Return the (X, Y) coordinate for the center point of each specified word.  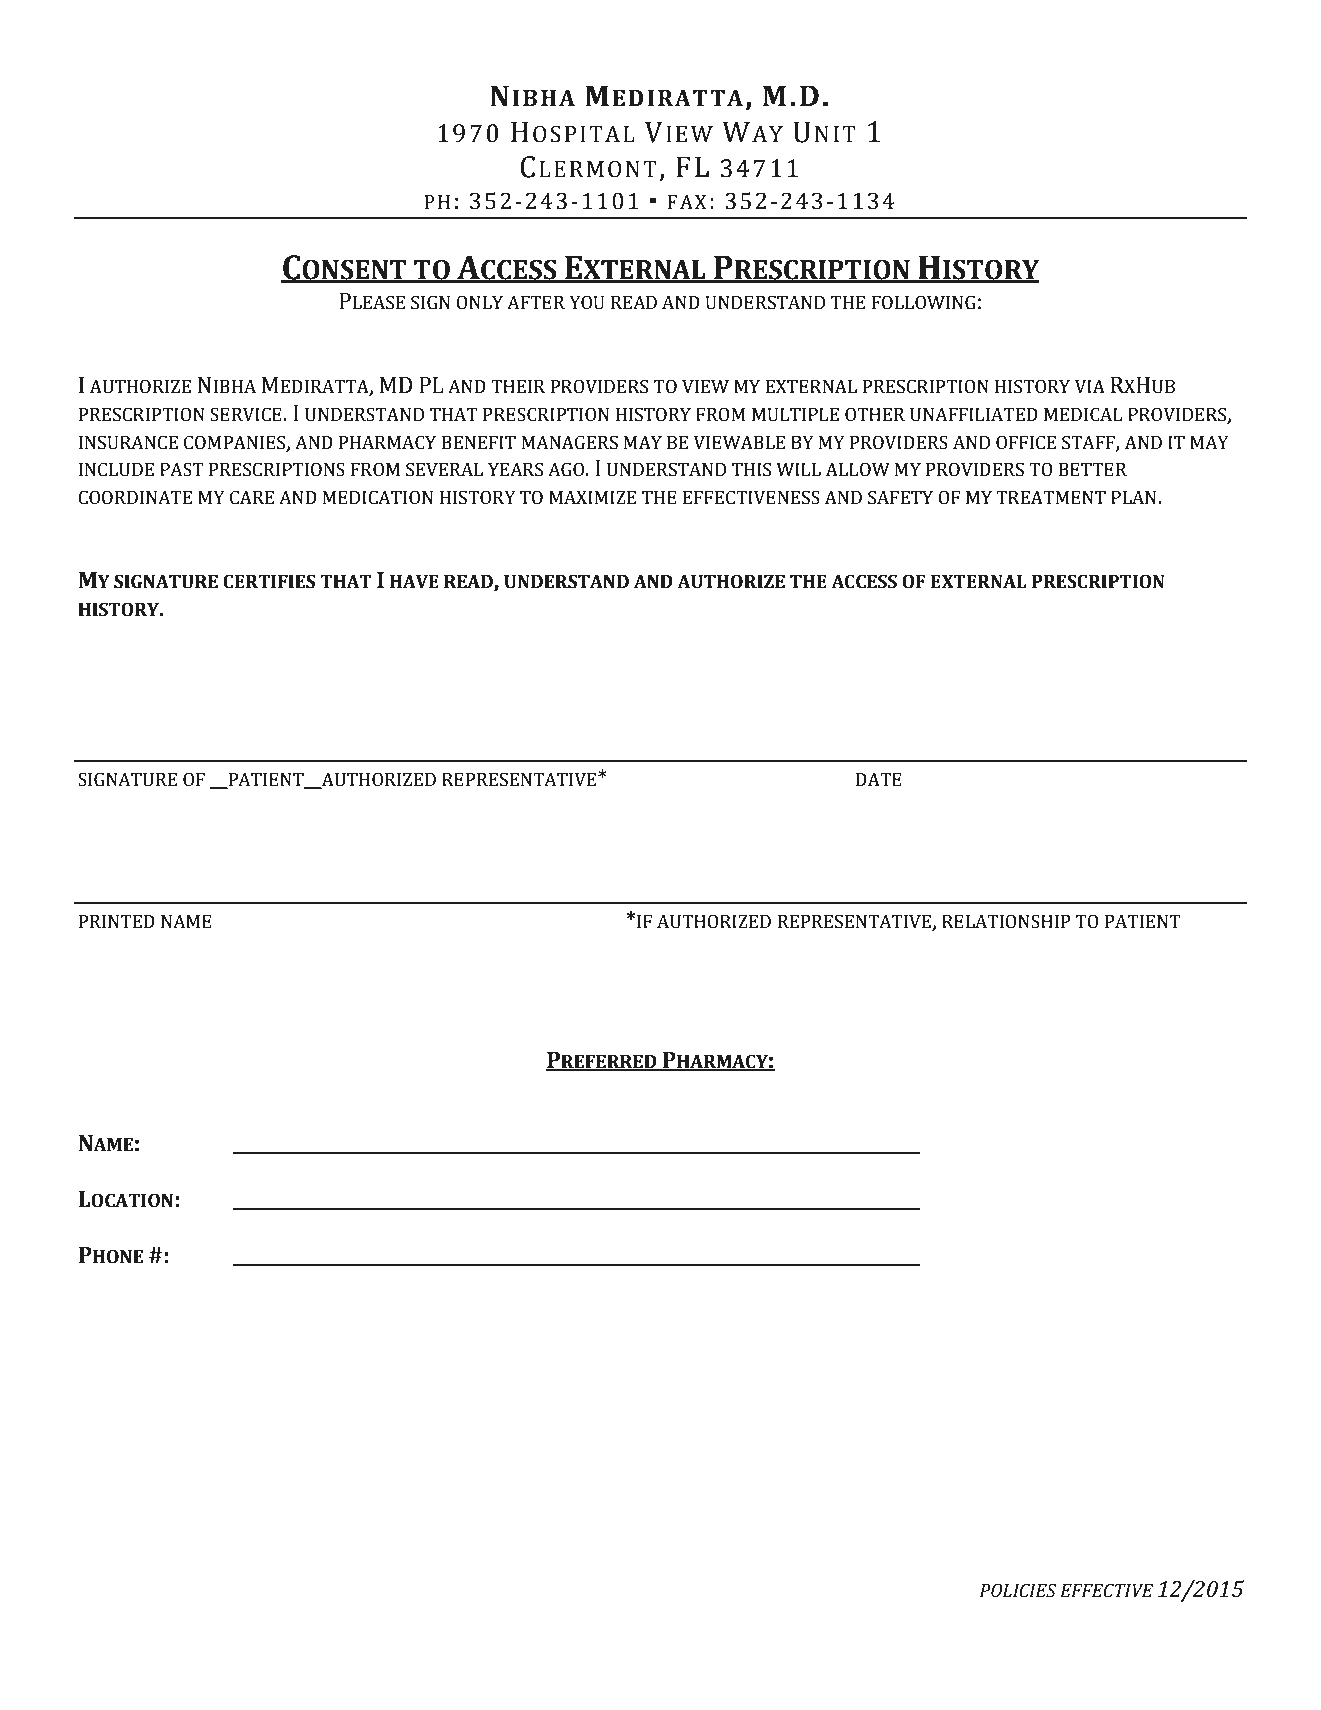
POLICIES (1018, 1590)
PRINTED (117, 921)
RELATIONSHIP (1006, 921)
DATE (879, 779)
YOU (587, 302)
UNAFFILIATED (974, 414)
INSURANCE (128, 442)
